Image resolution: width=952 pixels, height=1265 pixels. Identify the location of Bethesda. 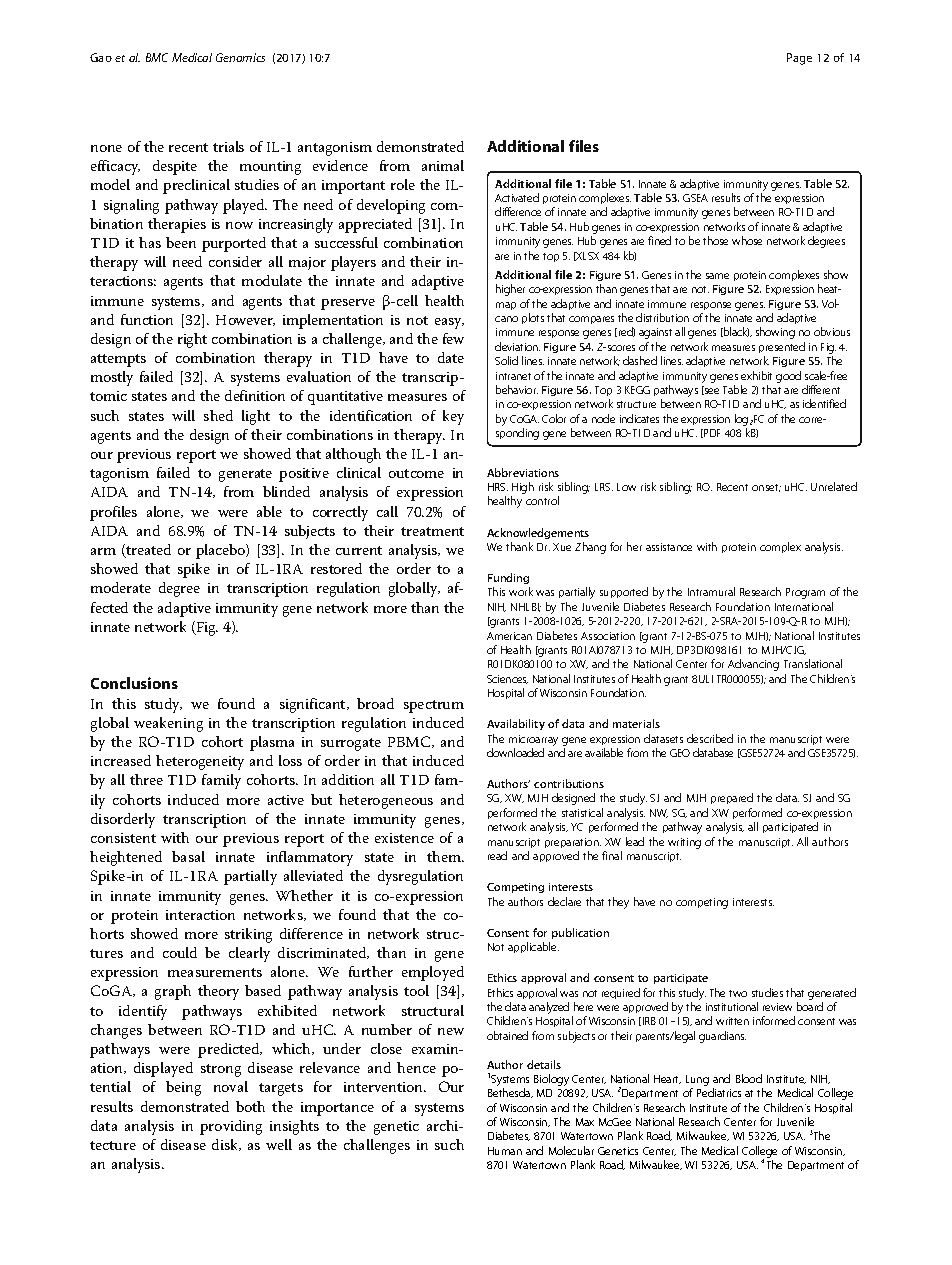
(510, 1093).
